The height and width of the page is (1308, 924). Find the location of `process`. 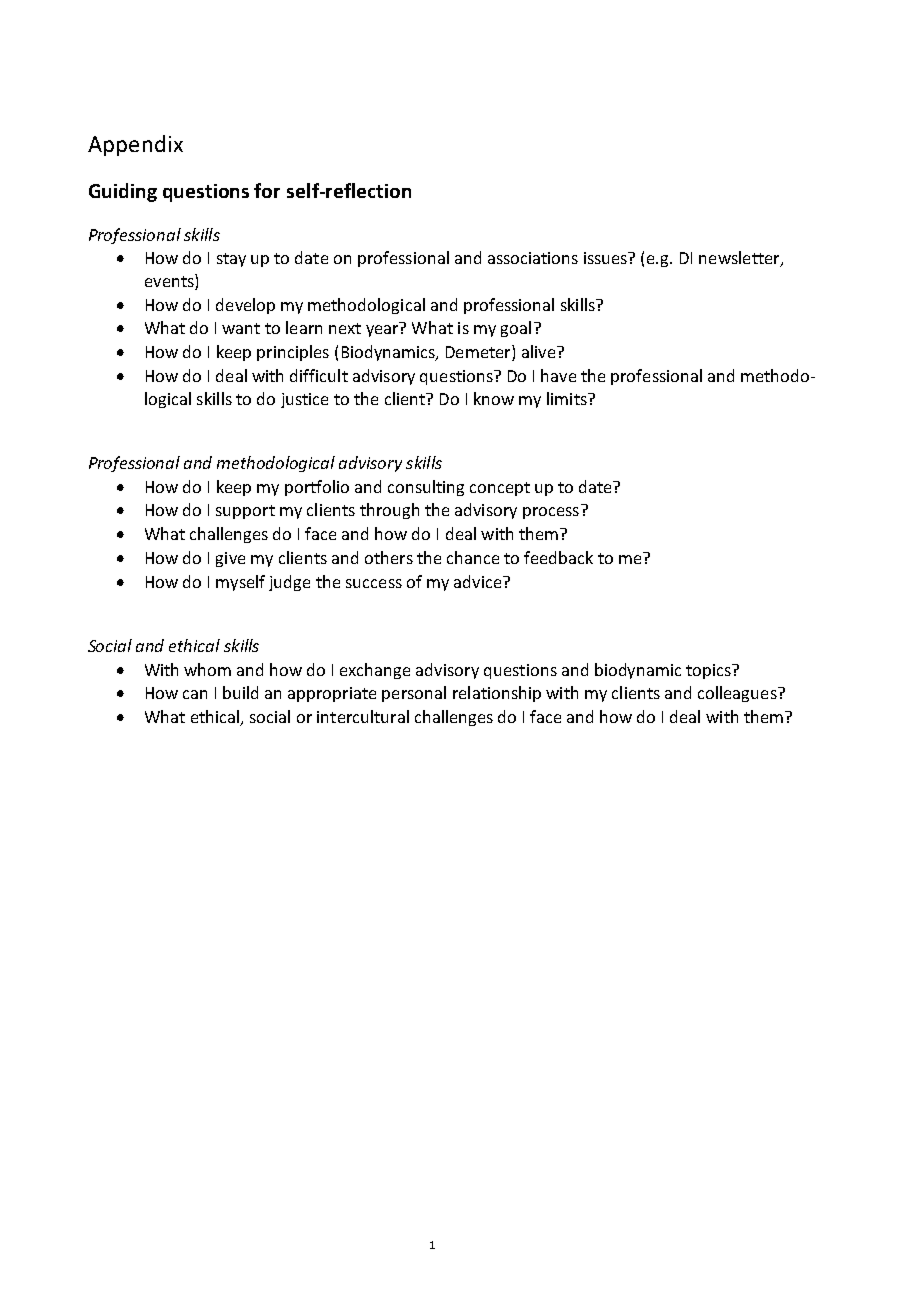

process is located at coordinates (551, 513).
